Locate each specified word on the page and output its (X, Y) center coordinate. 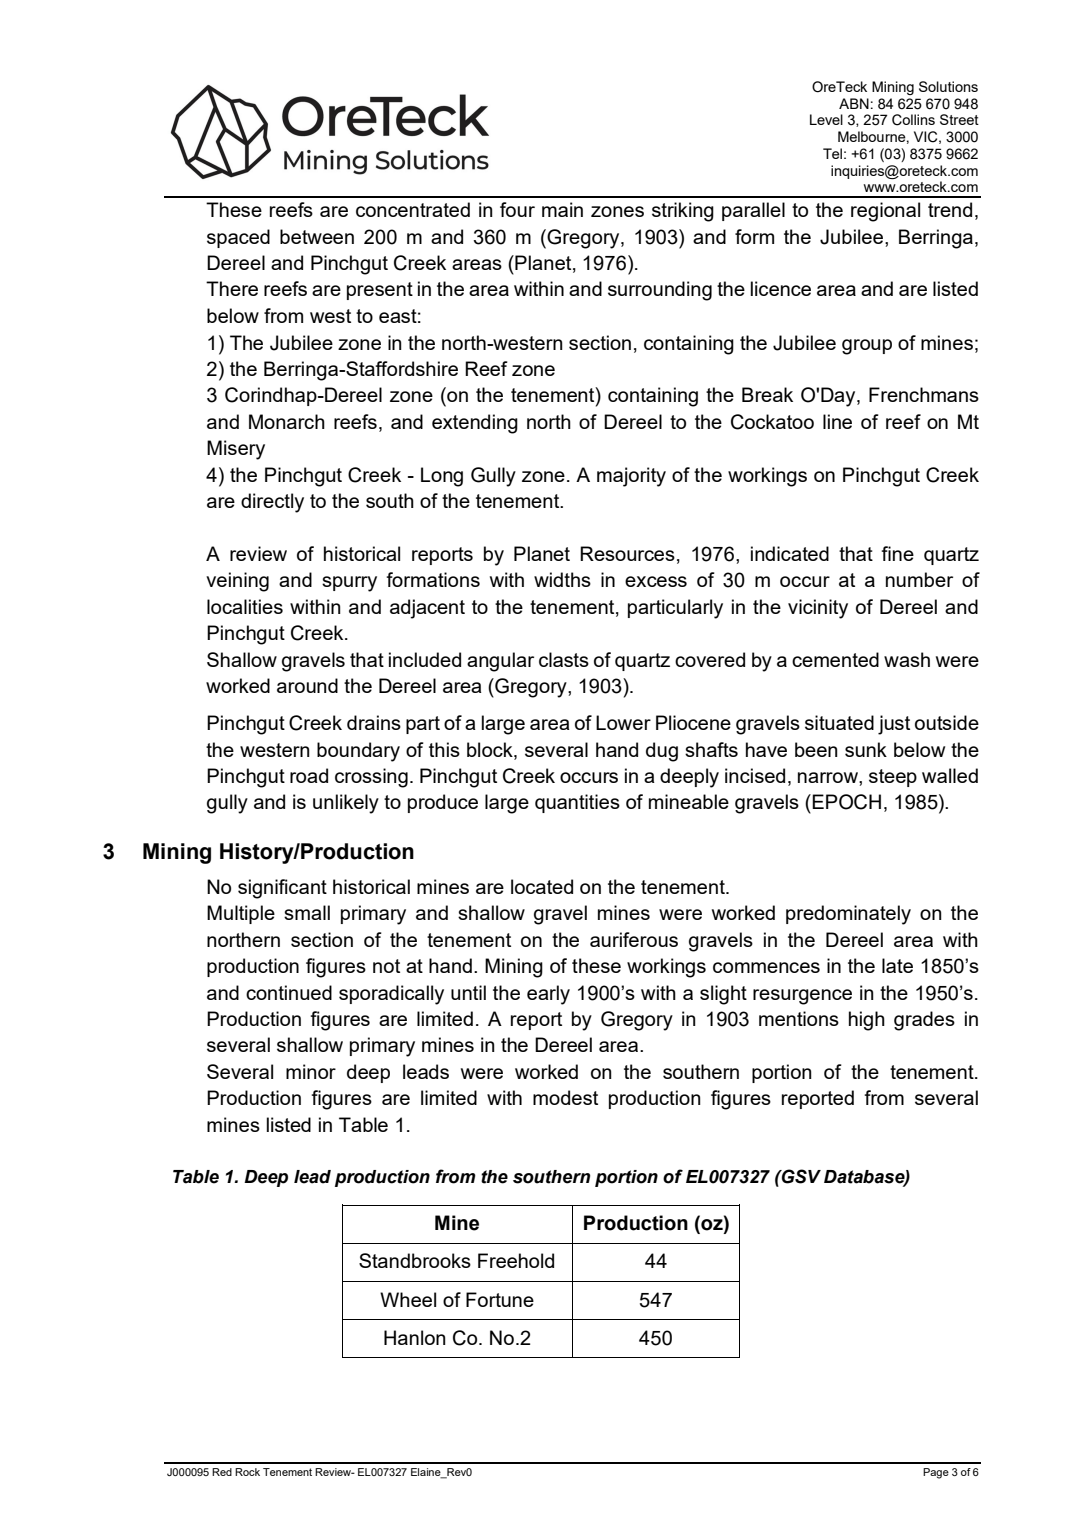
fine (897, 553)
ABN (854, 103)
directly (272, 503)
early (548, 995)
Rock (247, 1472)
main (562, 209)
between (317, 236)
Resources (627, 553)
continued (289, 992)
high (867, 1021)
